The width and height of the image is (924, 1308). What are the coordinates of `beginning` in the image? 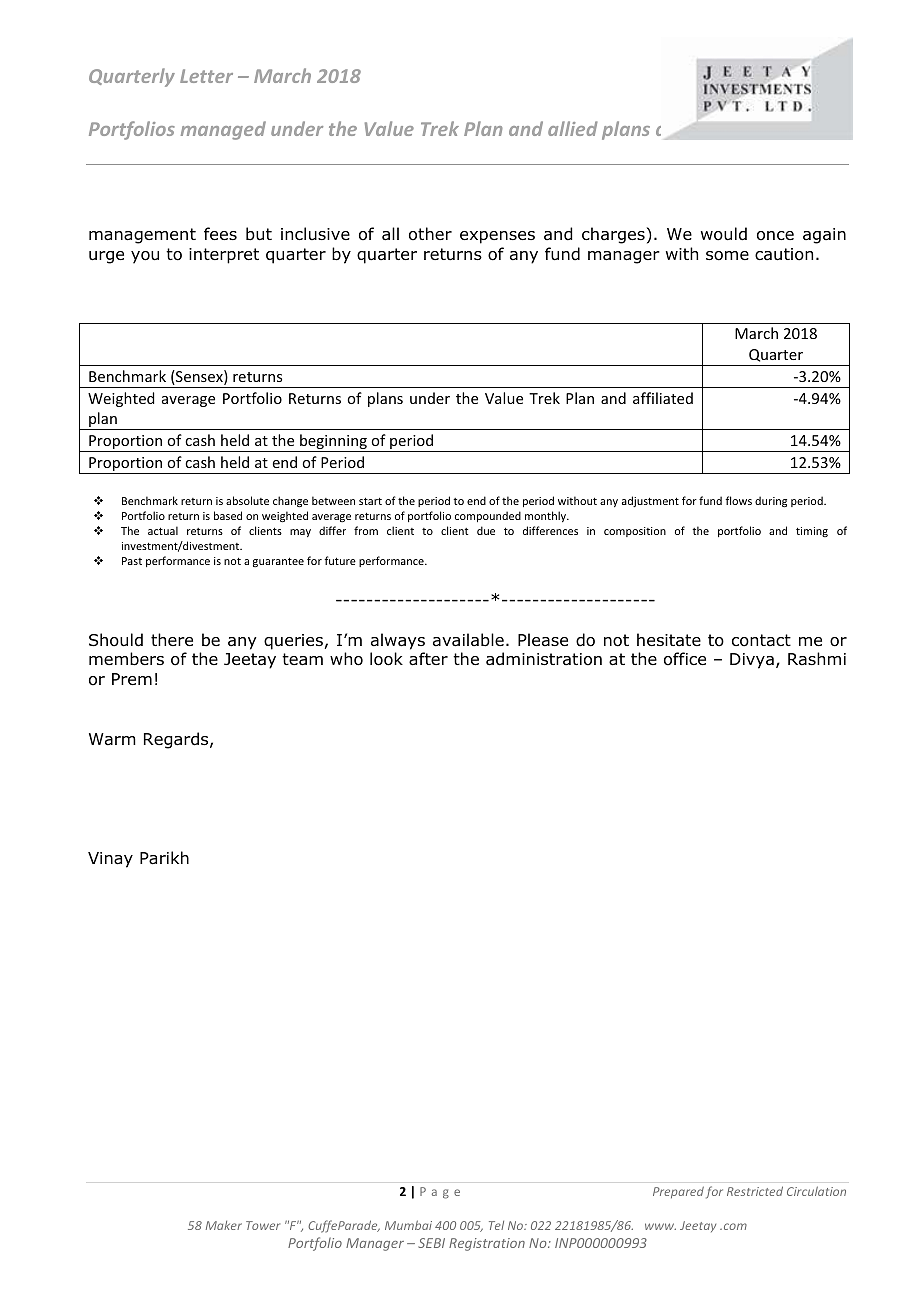 It's located at (333, 443).
